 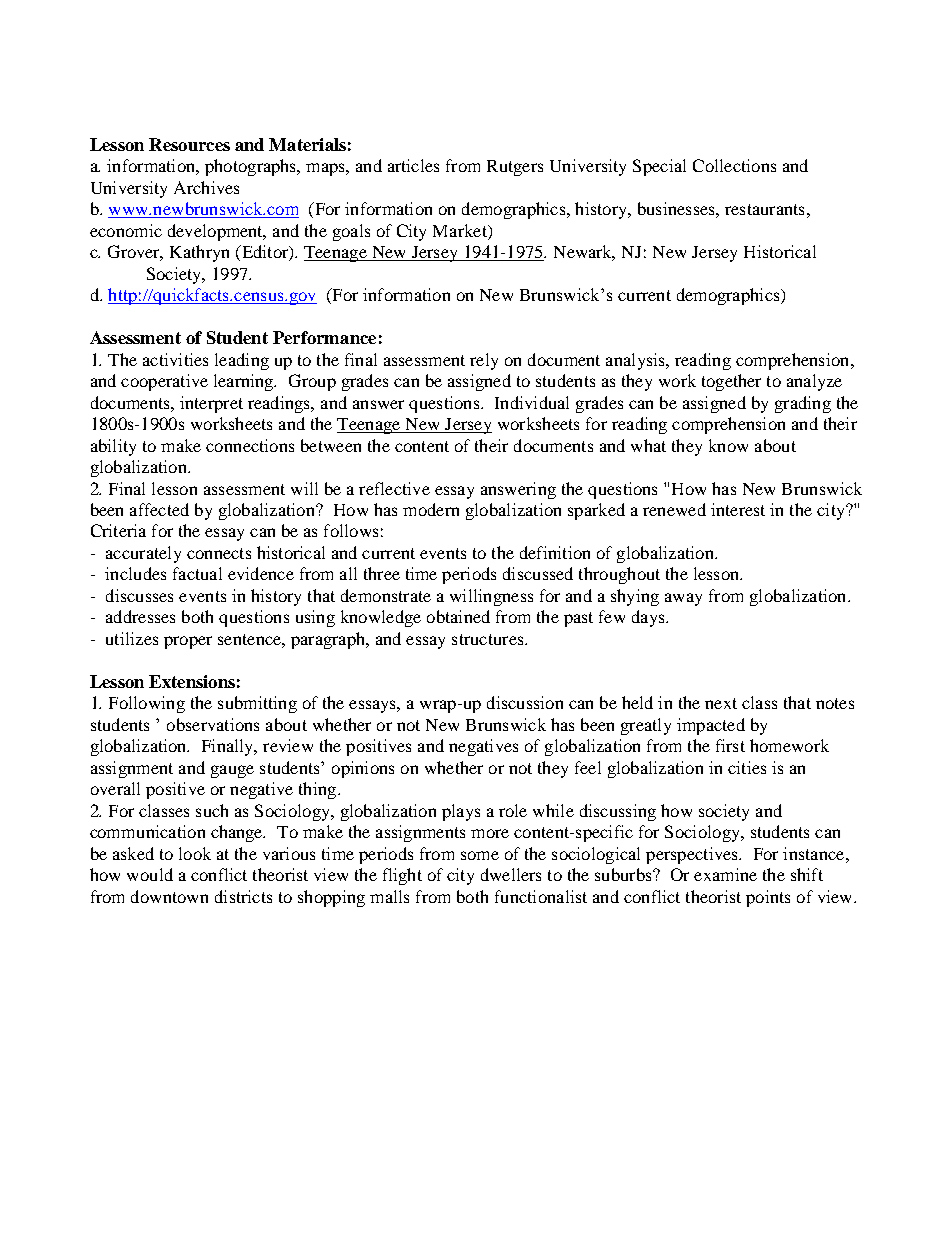 What do you see at coordinates (734, 165) in the document?
I see `Collections` at bounding box center [734, 165].
